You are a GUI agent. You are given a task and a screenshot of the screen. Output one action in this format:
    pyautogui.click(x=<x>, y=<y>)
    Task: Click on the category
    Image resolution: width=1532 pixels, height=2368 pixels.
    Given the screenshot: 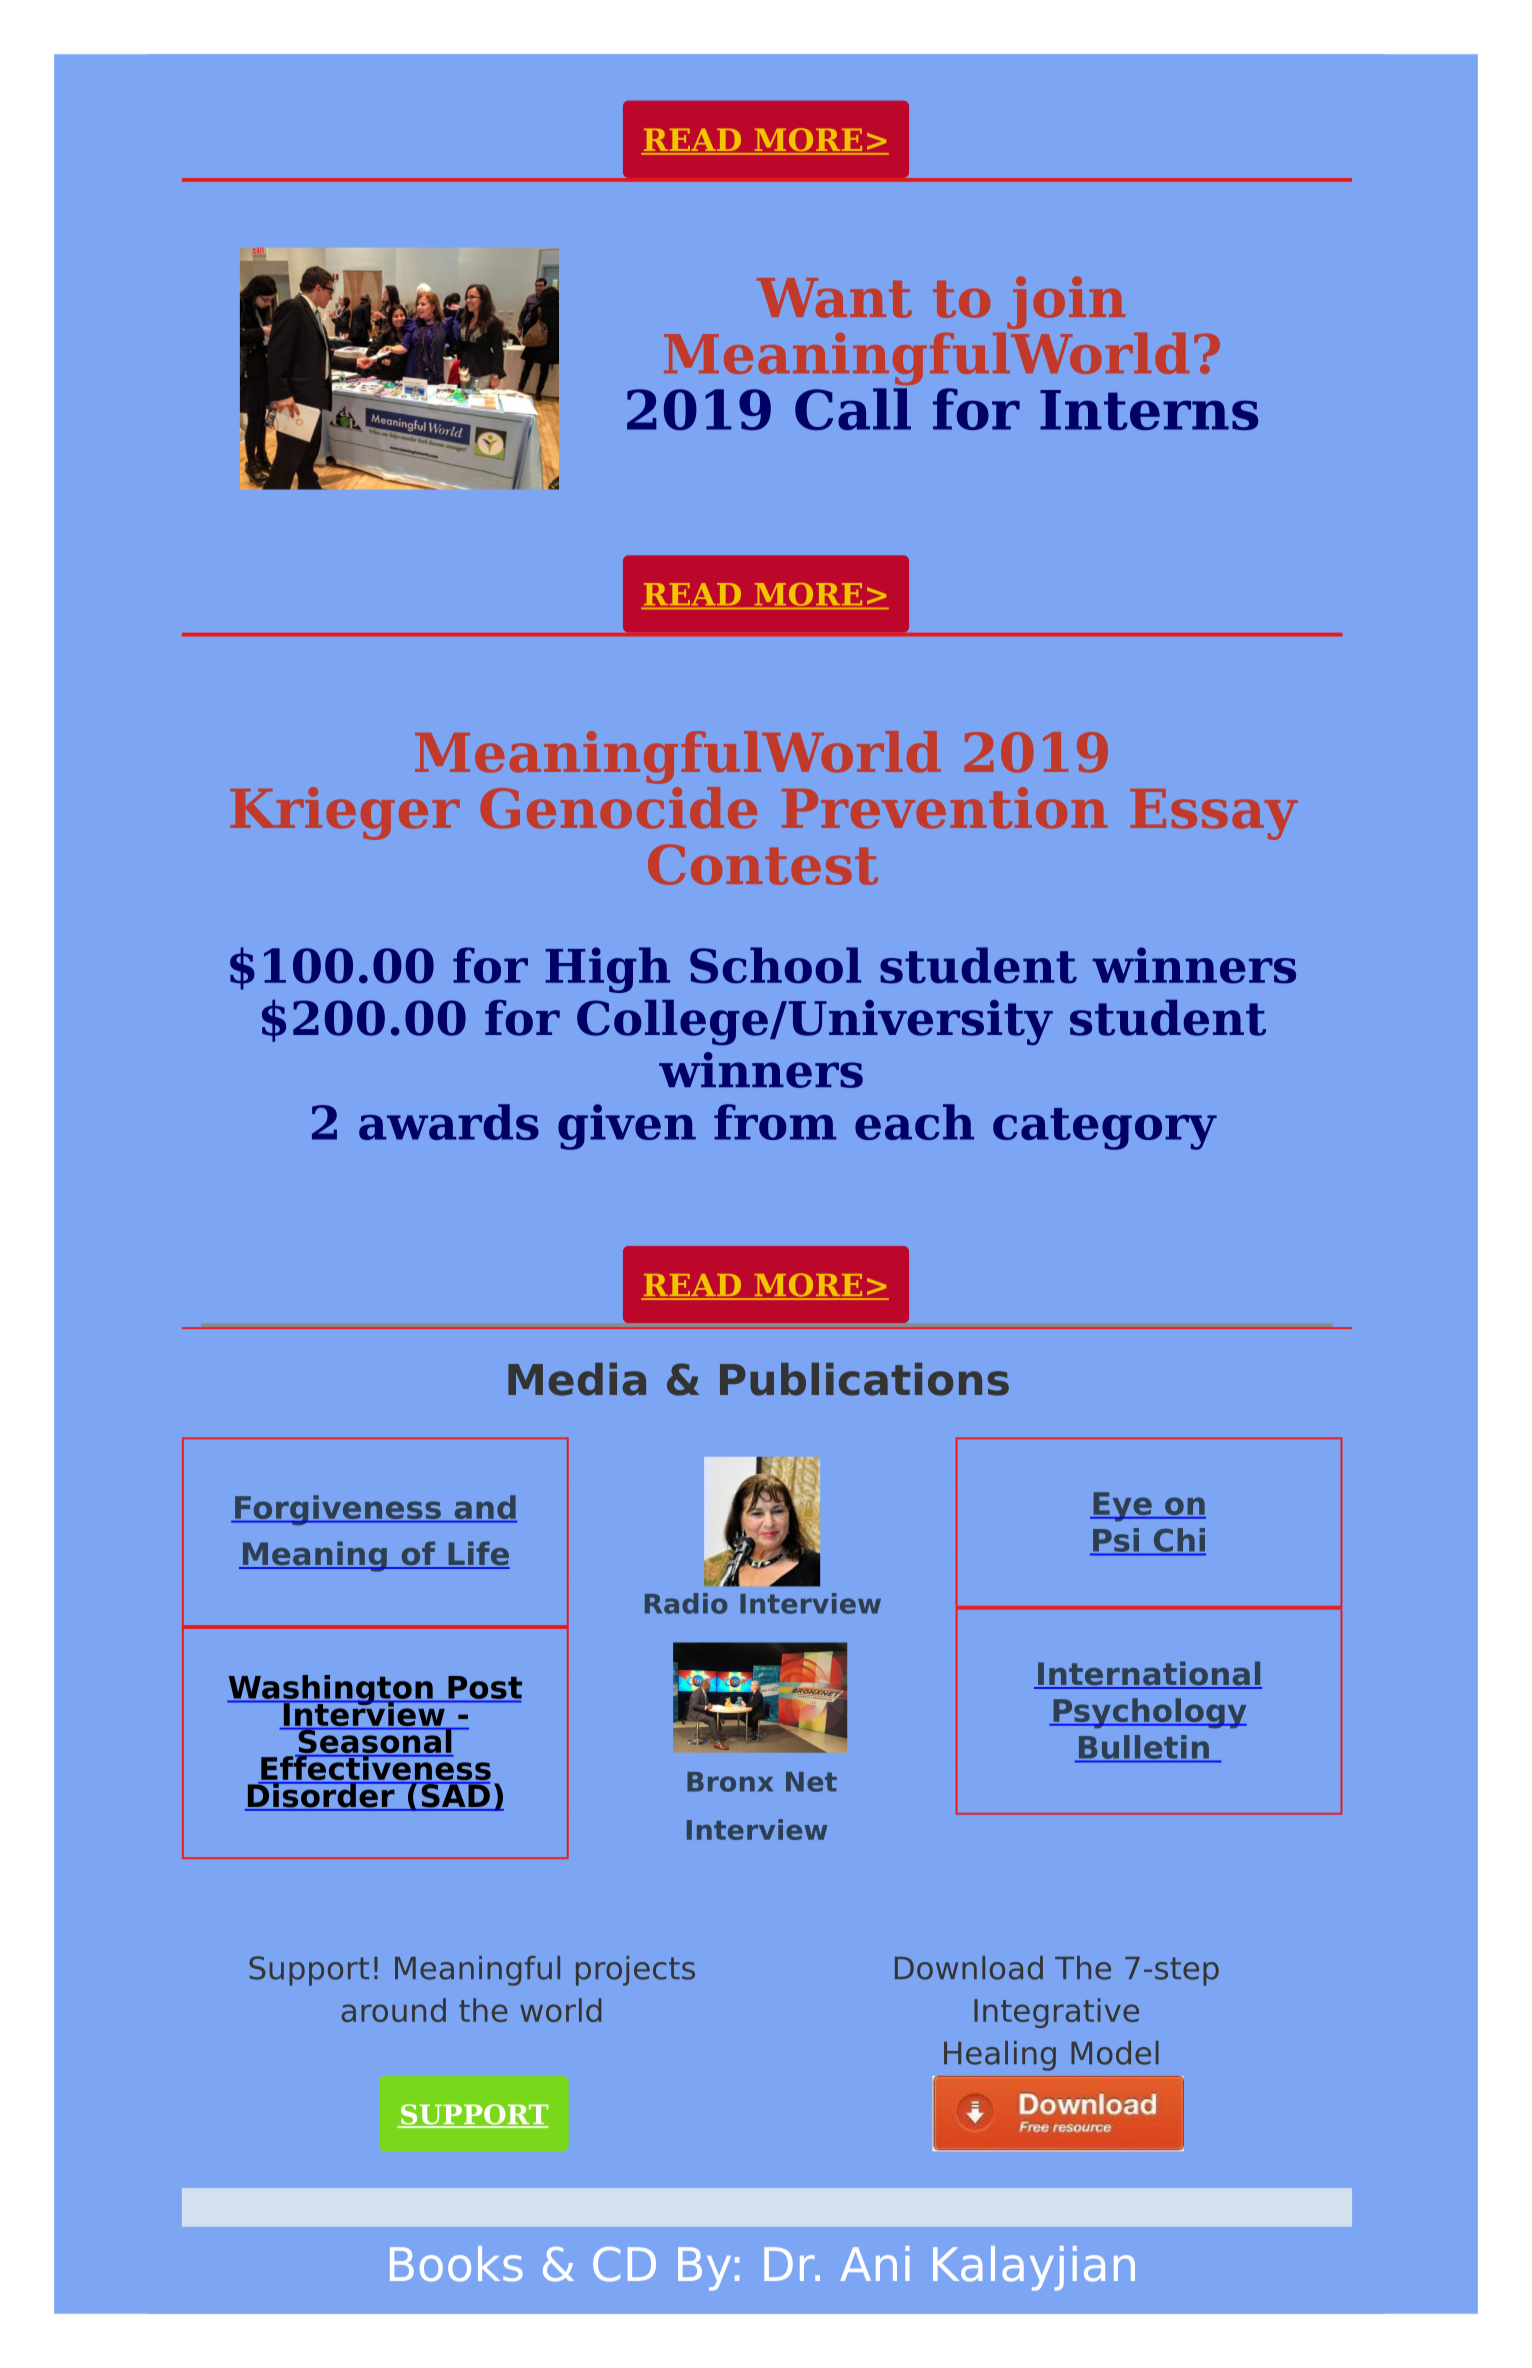 What is the action you would take?
    pyautogui.click(x=1105, y=1129)
